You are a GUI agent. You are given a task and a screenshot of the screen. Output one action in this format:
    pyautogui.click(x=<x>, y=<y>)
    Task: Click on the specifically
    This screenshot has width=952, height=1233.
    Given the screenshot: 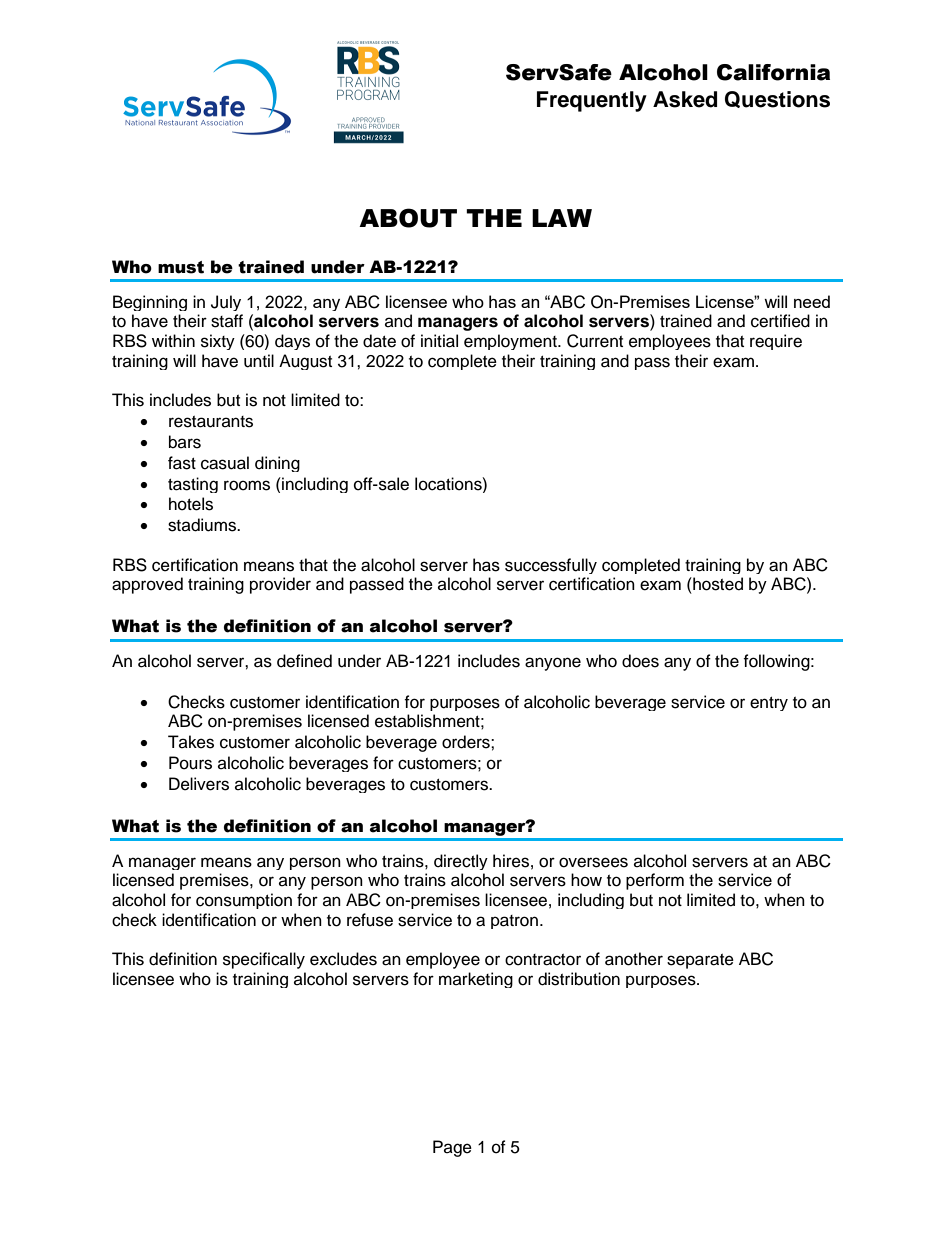 What is the action you would take?
    pyautogui.click(x=264, y=960)
